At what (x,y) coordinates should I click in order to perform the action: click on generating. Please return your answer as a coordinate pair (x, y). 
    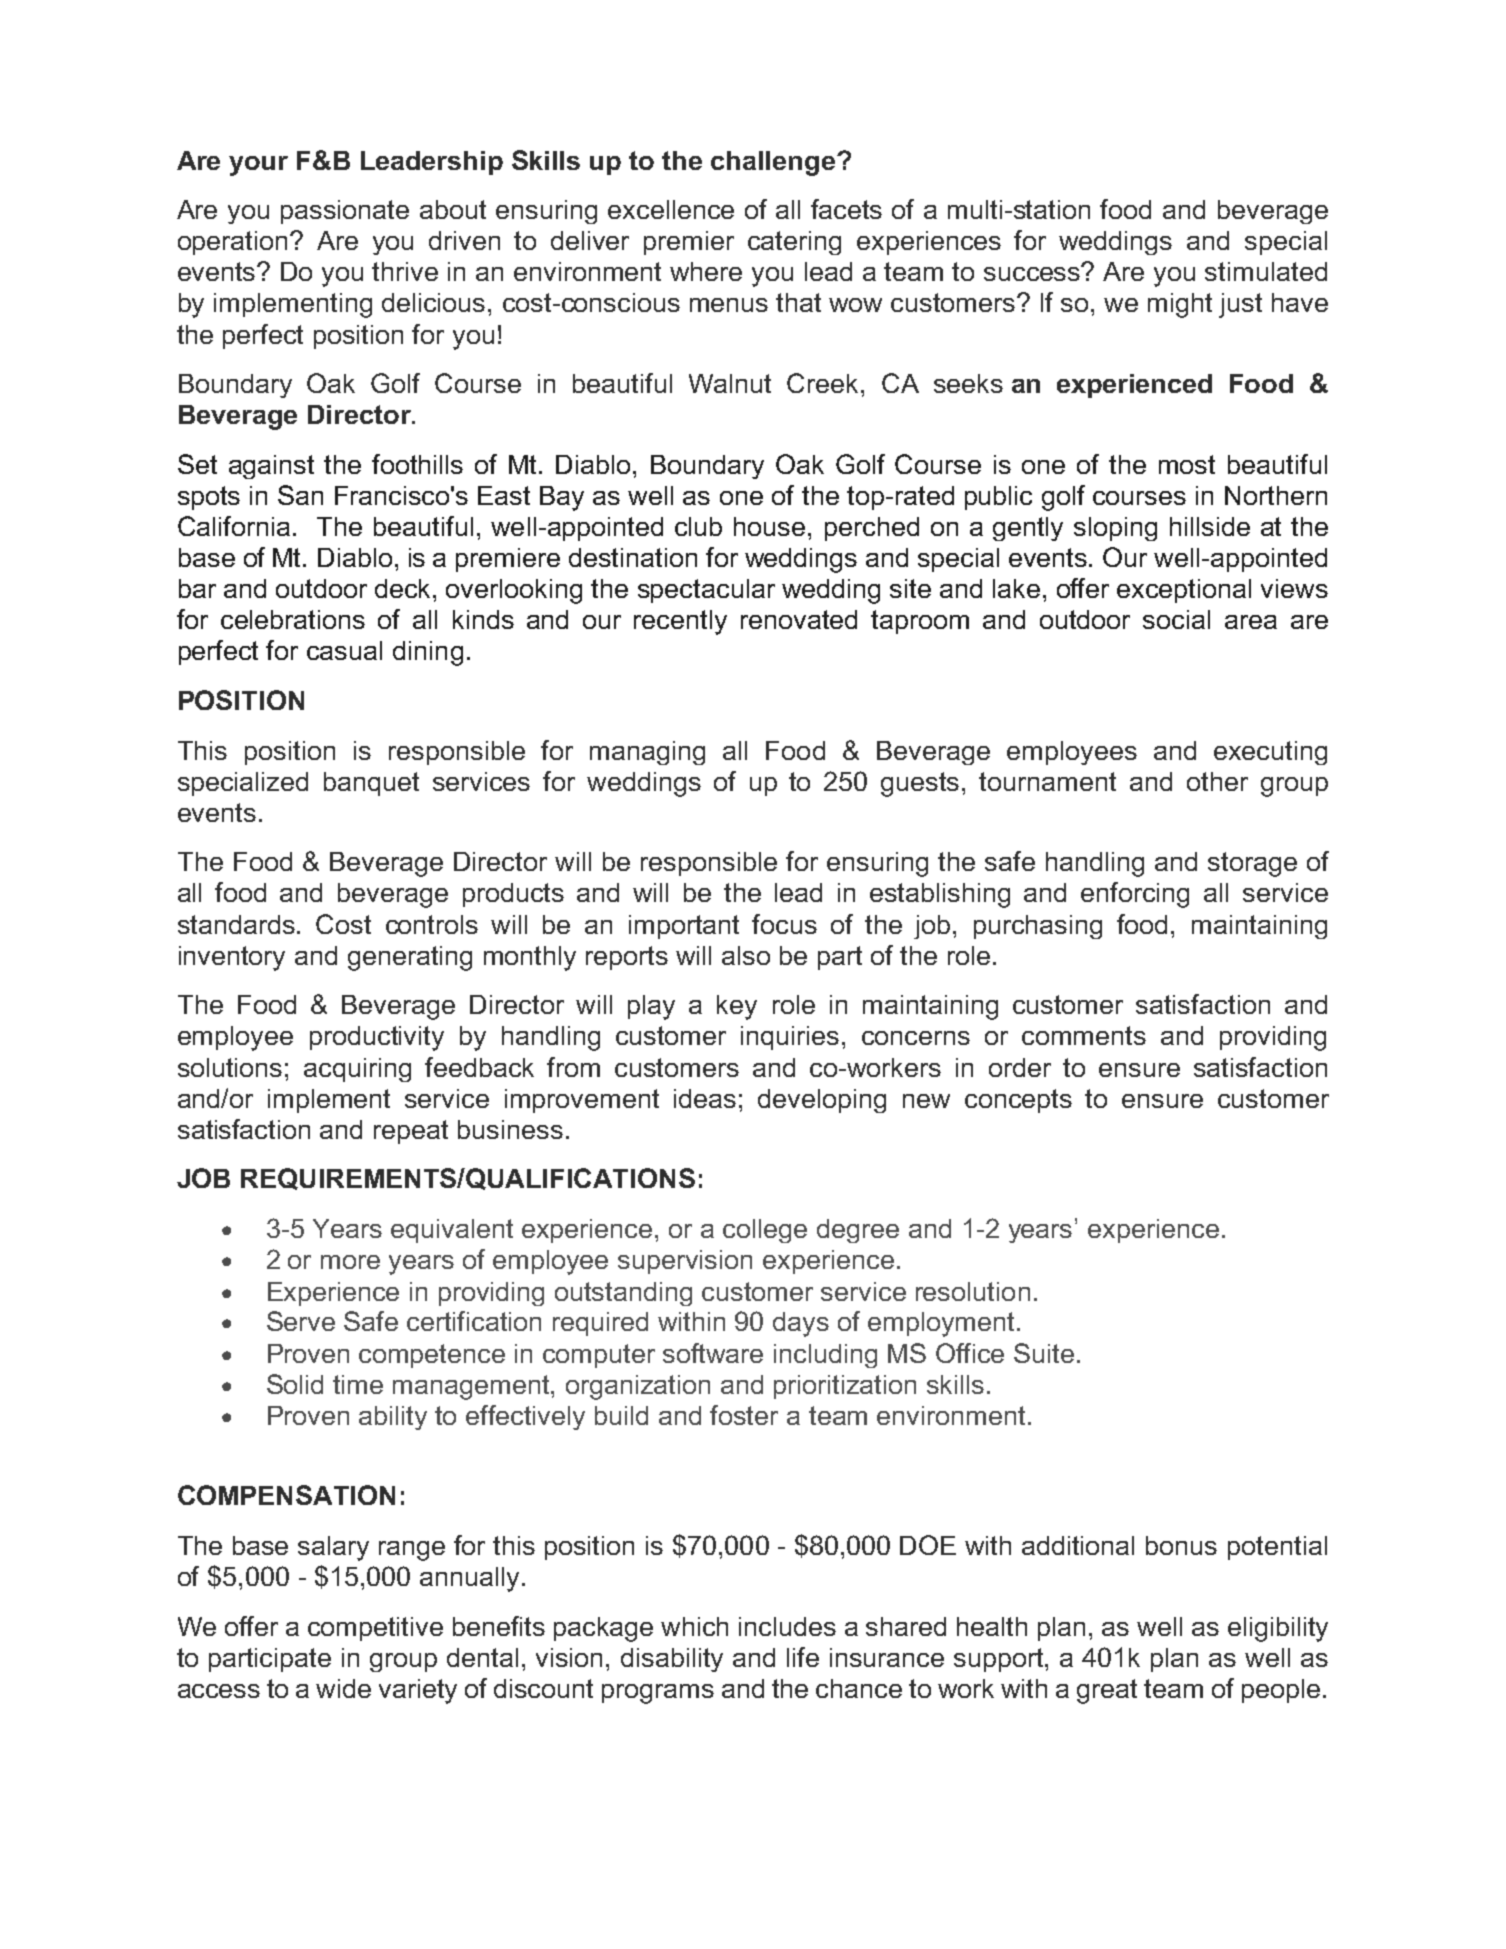
    Looking at the image, I should click on (410, 958).
